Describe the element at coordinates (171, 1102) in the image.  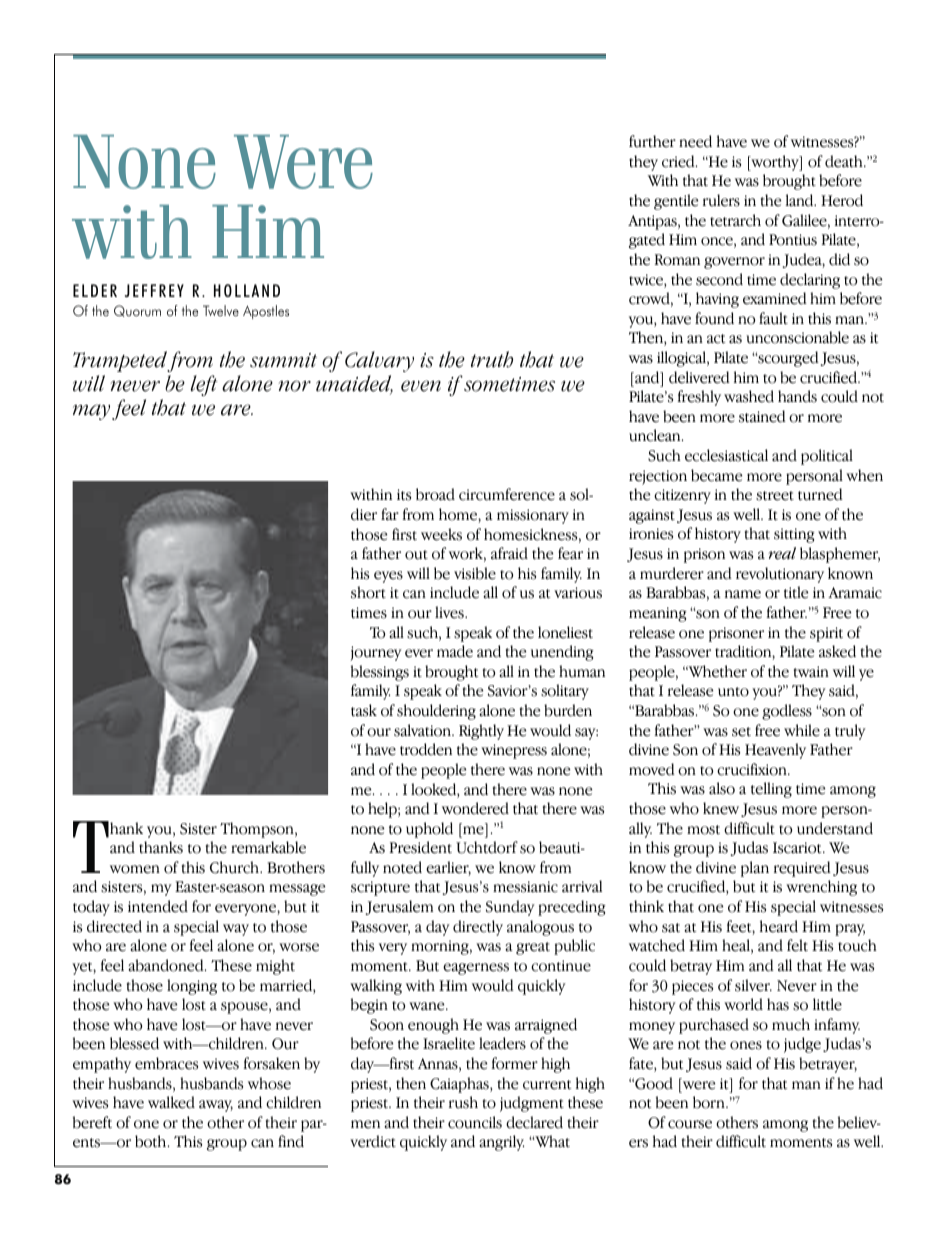
I see `walked` at that location.
